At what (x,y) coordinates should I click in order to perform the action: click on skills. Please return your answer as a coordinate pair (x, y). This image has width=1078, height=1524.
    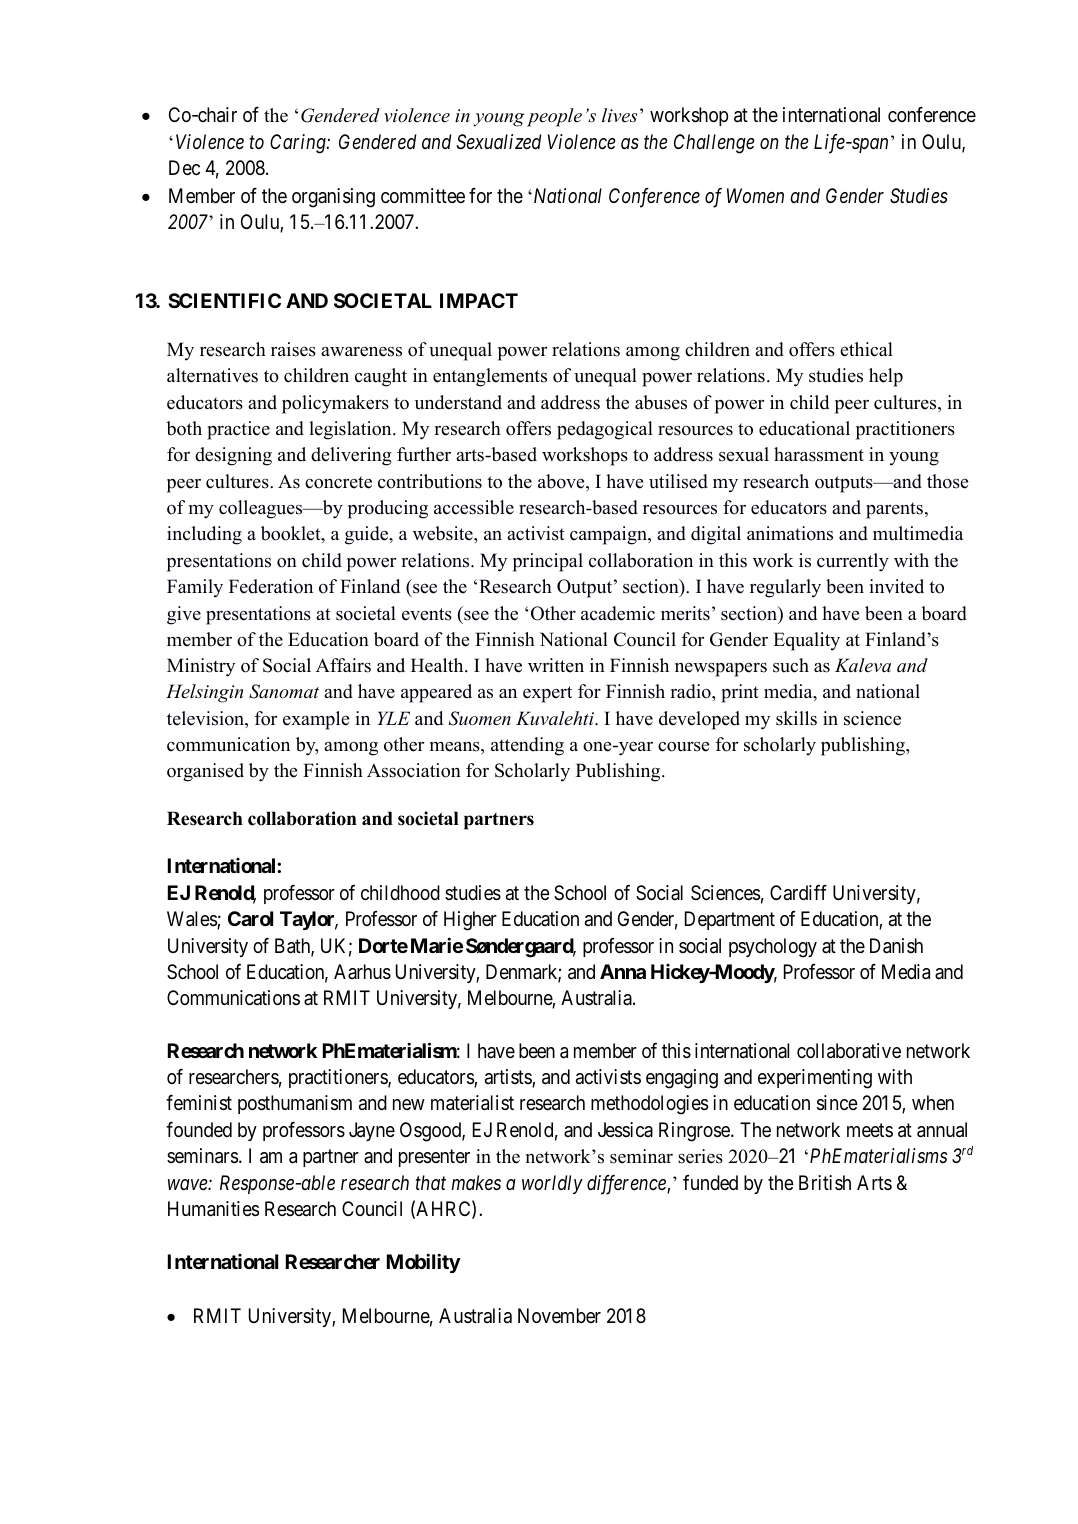
    Looking at the image, I should click on (796, 718).
